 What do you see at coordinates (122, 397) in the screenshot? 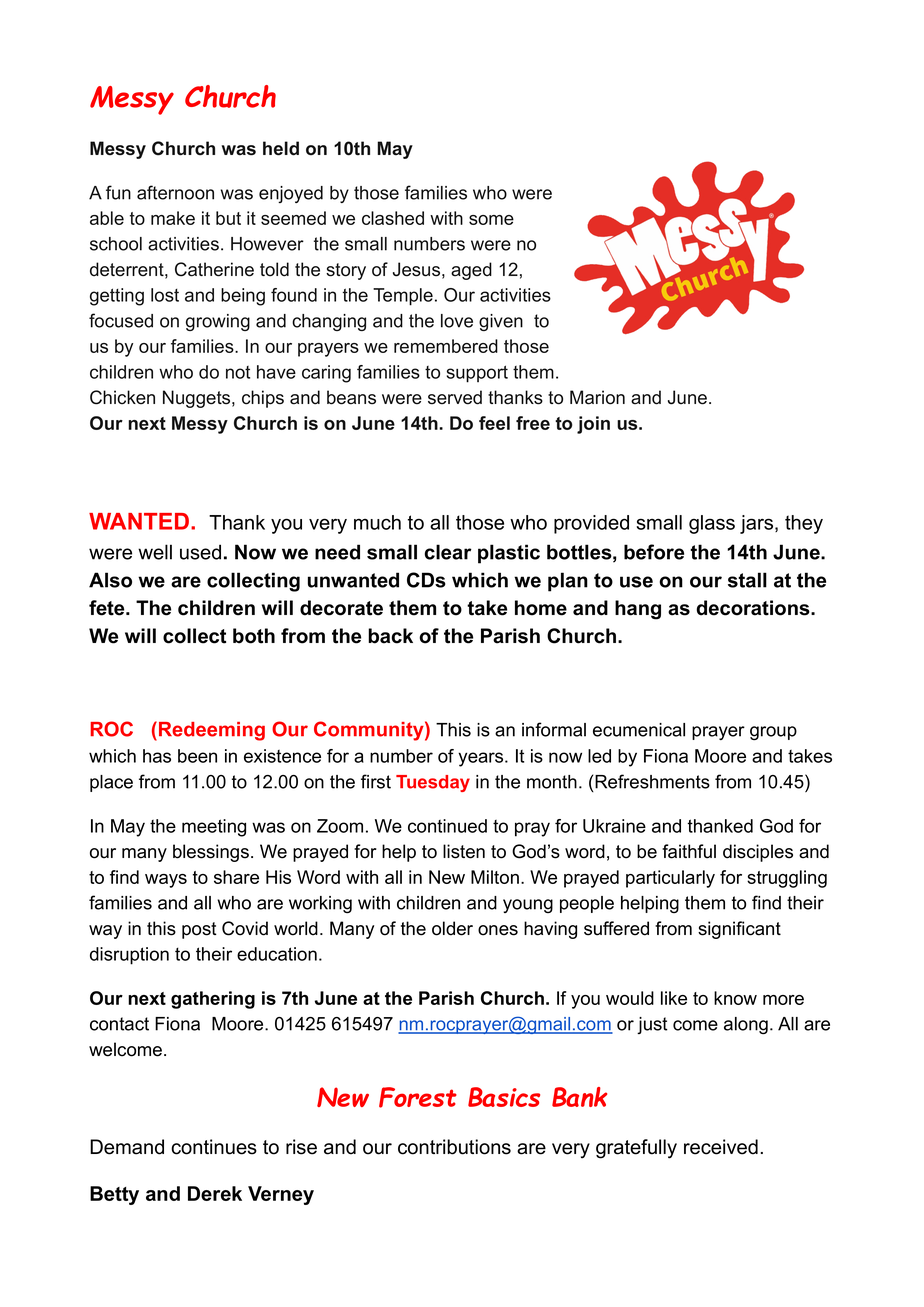
I see `Chicken` at bounding box center [122, 397].
